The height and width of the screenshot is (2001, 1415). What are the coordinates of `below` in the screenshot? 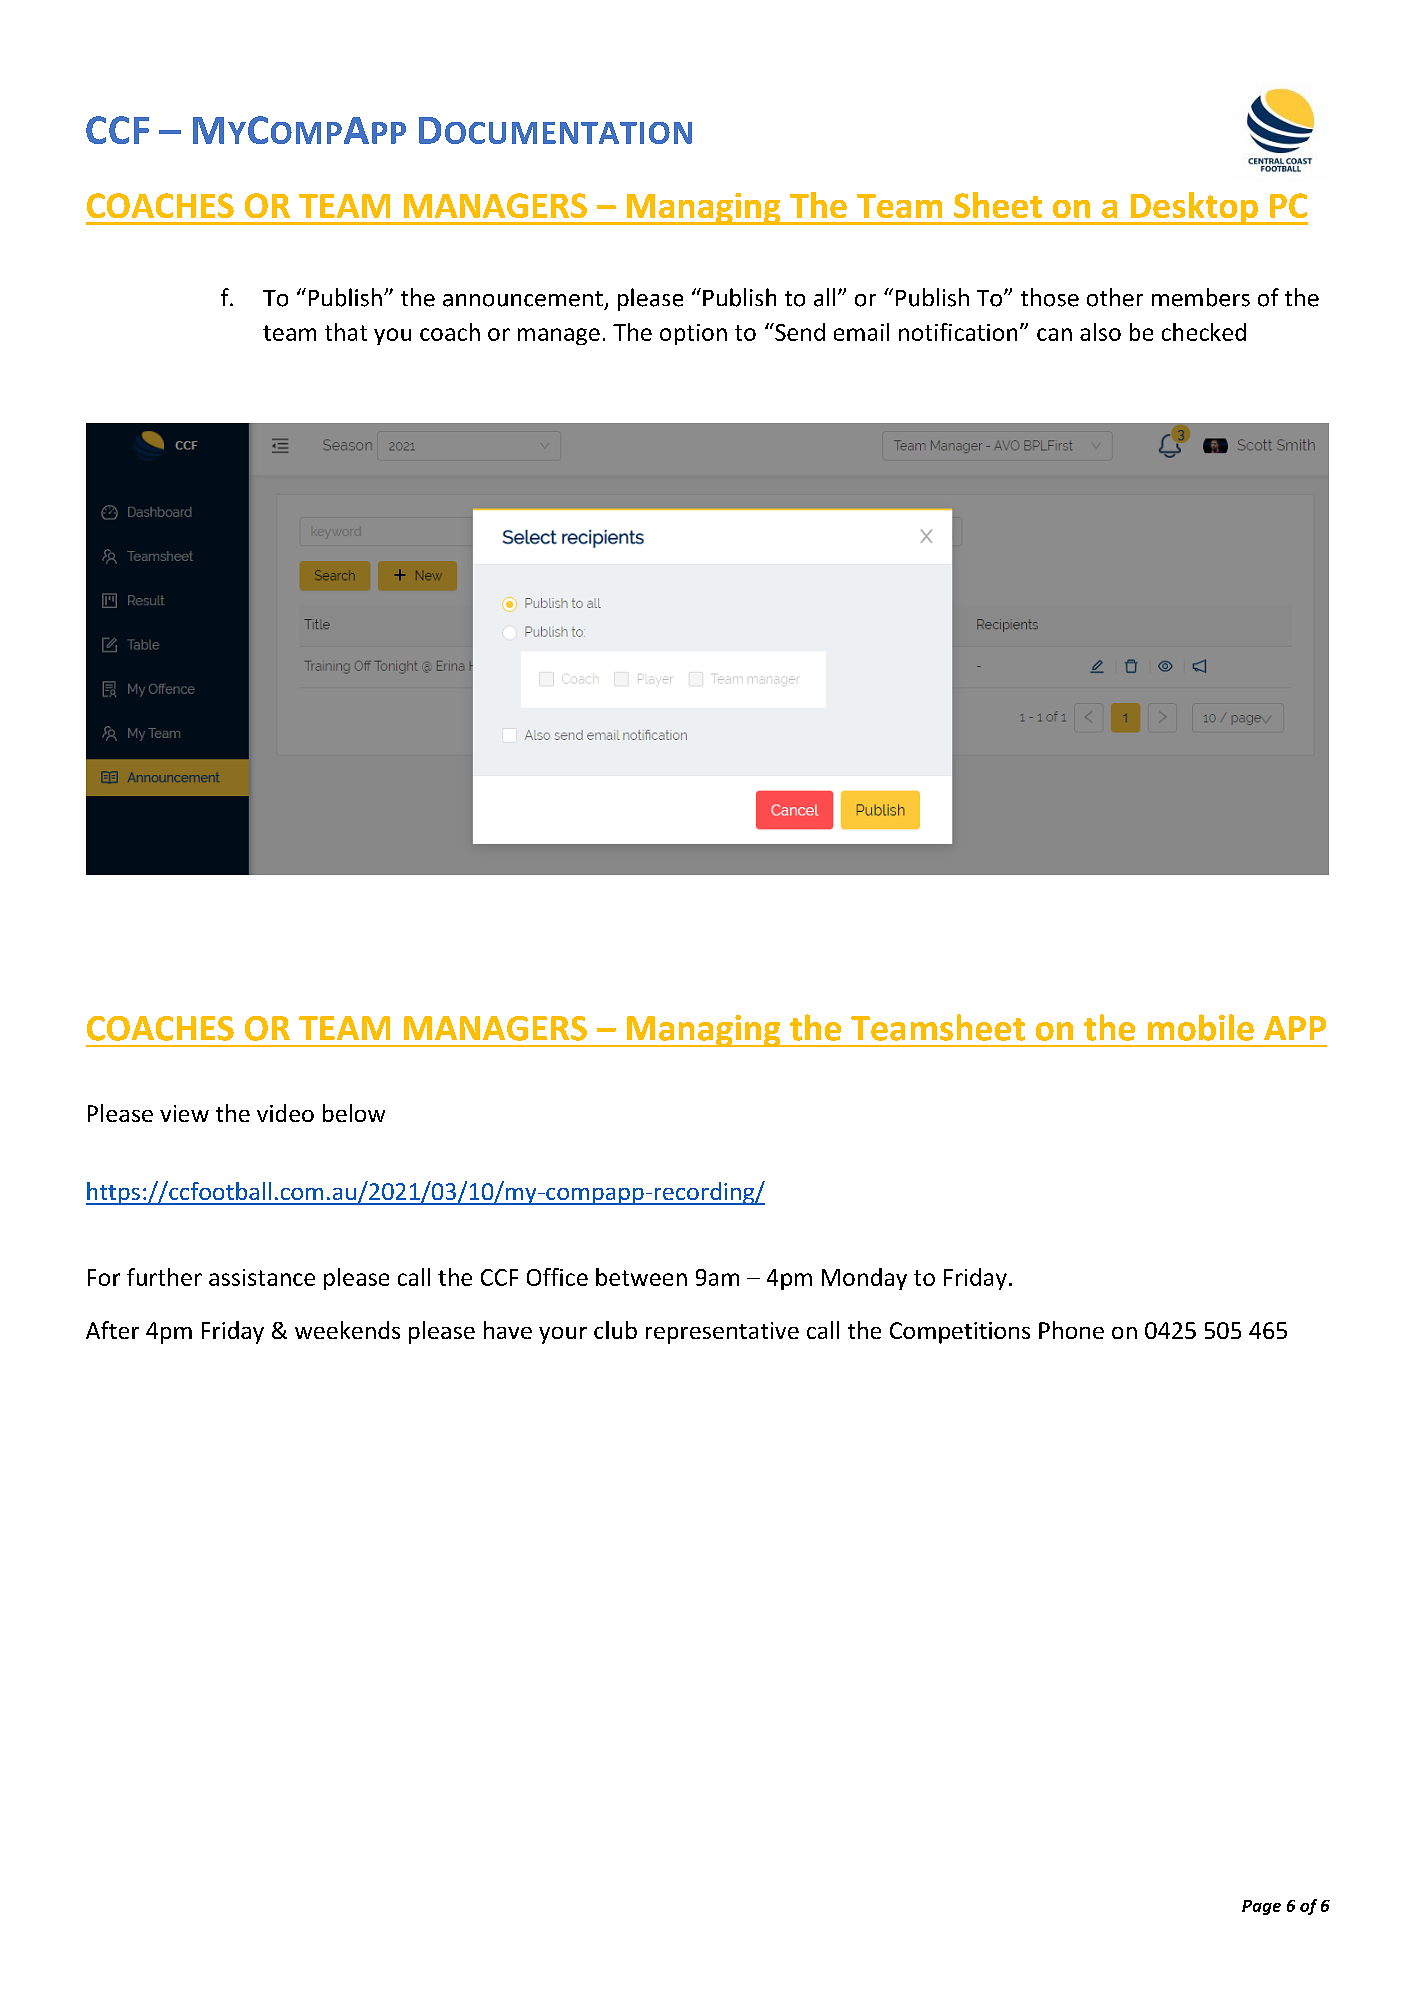 It's located at (354, 1113).
